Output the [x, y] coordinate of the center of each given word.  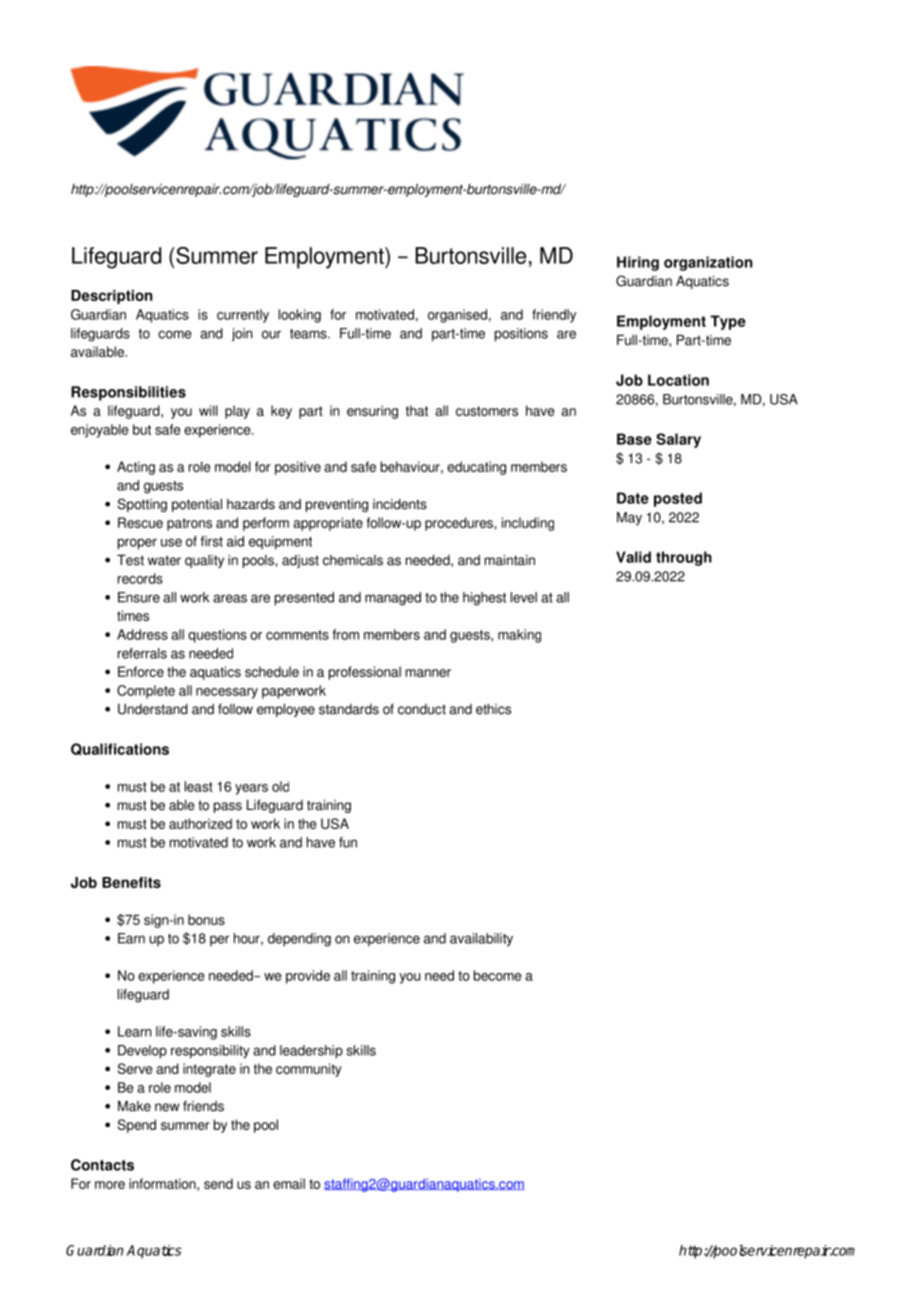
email [289, 1183]
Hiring [638, 263]
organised [457, 316]
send [218, 1183]
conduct [422, 709]
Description [111, 297]
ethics [493, 709]
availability [481, 939]
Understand [153, 709]
